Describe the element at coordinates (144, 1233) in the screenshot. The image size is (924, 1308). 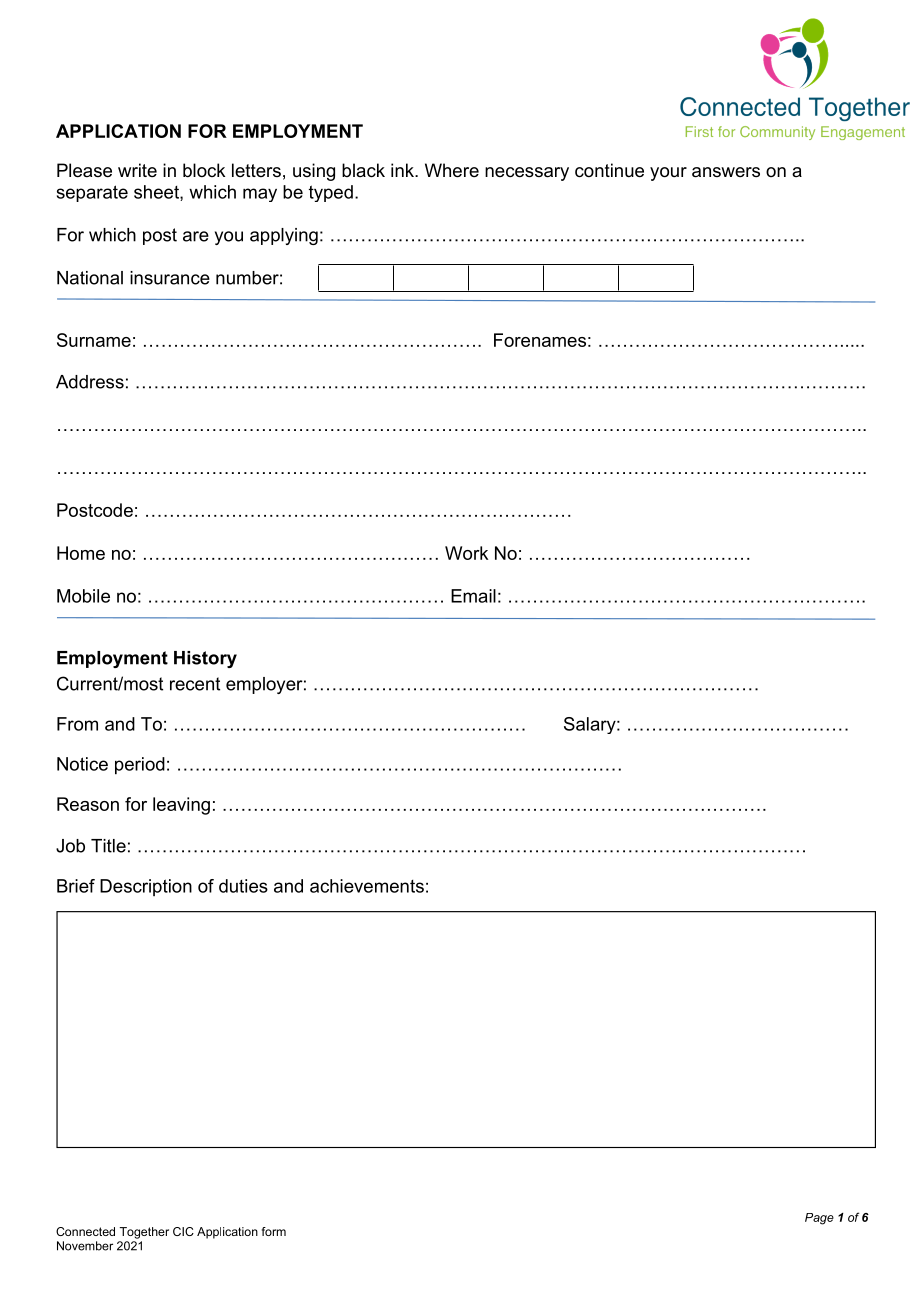
I see `Together` at that location.
